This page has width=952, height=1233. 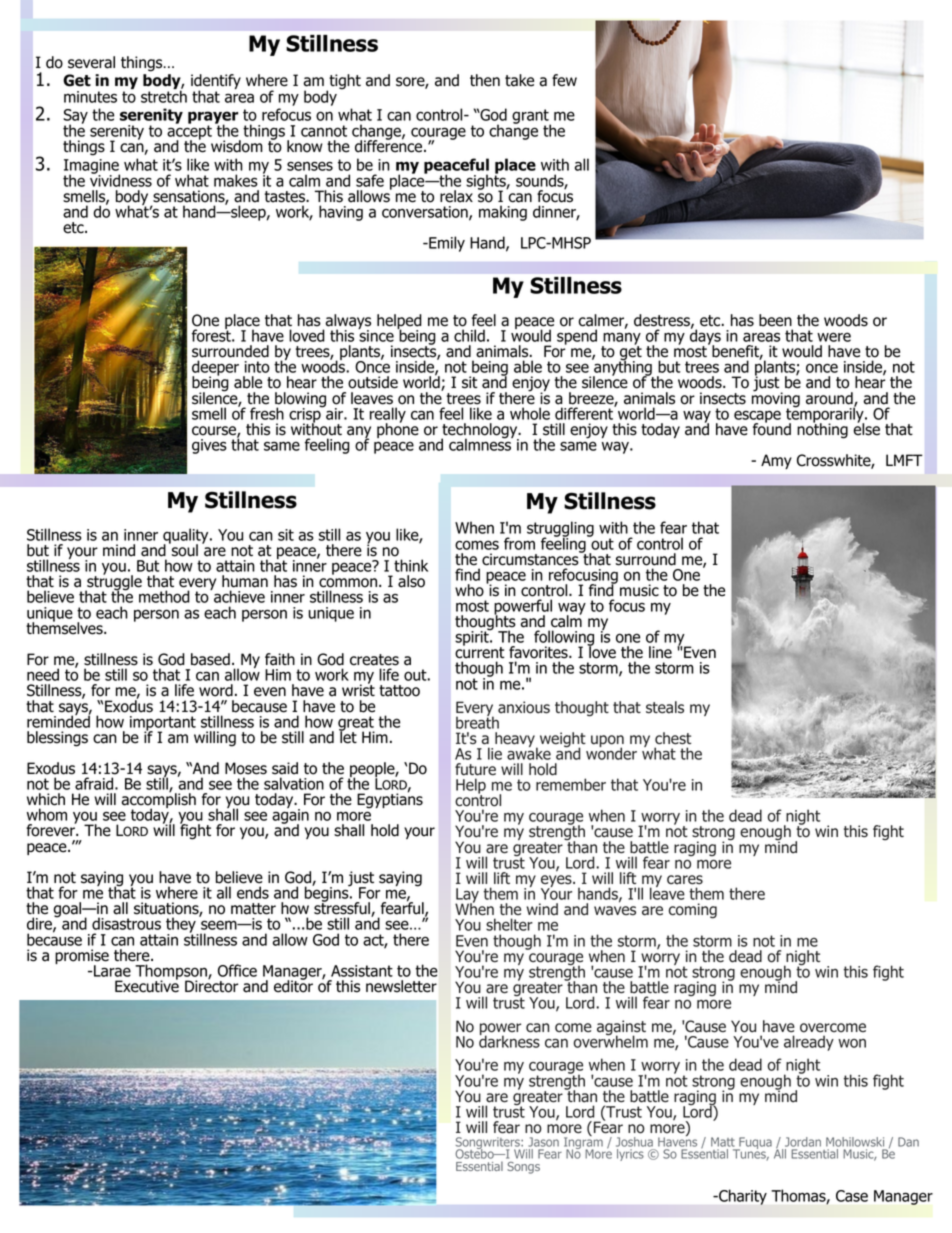 I want to click on stretch, so click(x=164, y=95).
